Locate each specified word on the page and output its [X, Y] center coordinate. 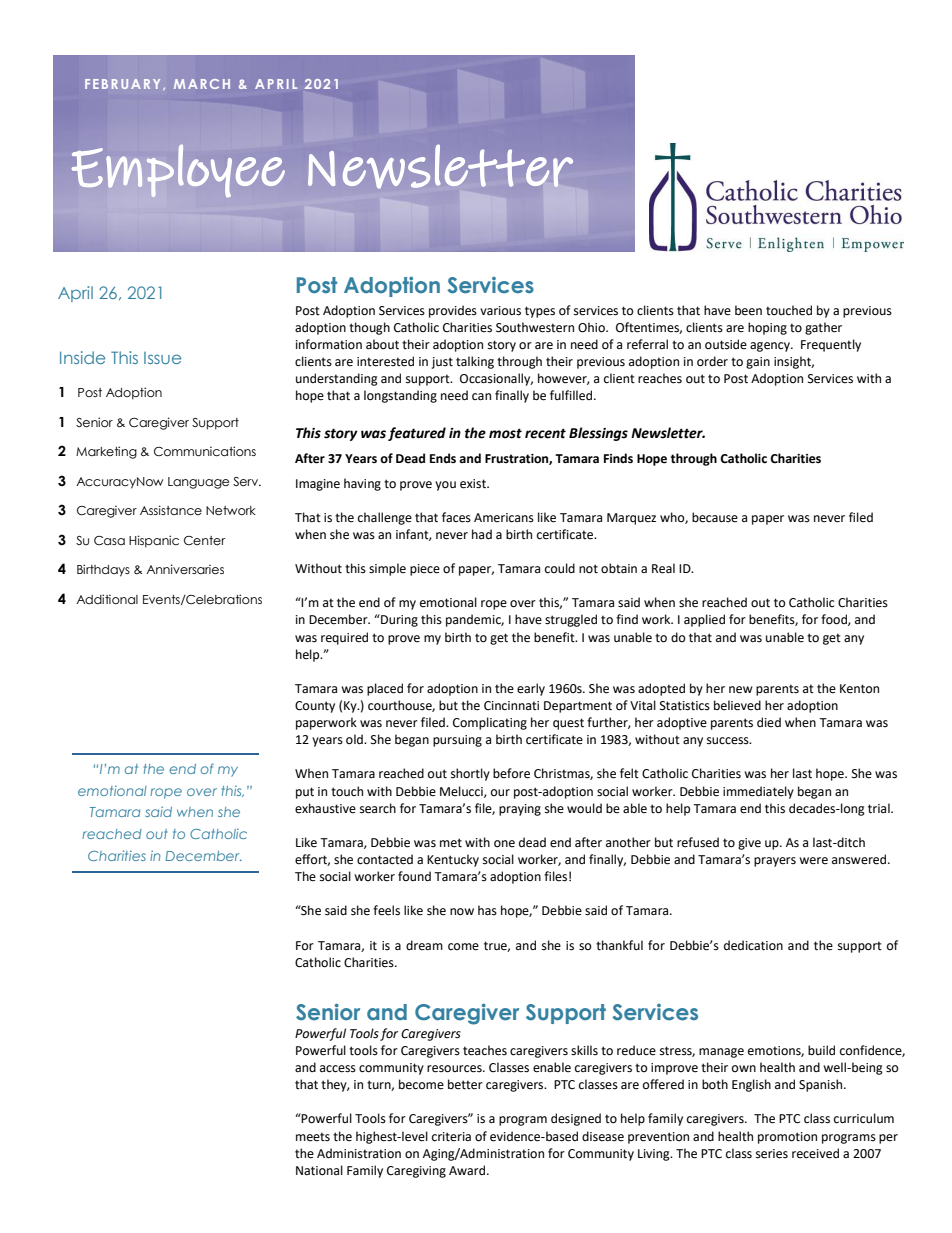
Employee [178, 171]
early [531, 689]
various [500, 311]
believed [737, 705]
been [748, 310]
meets [313, 1137]
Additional [107, 599]
